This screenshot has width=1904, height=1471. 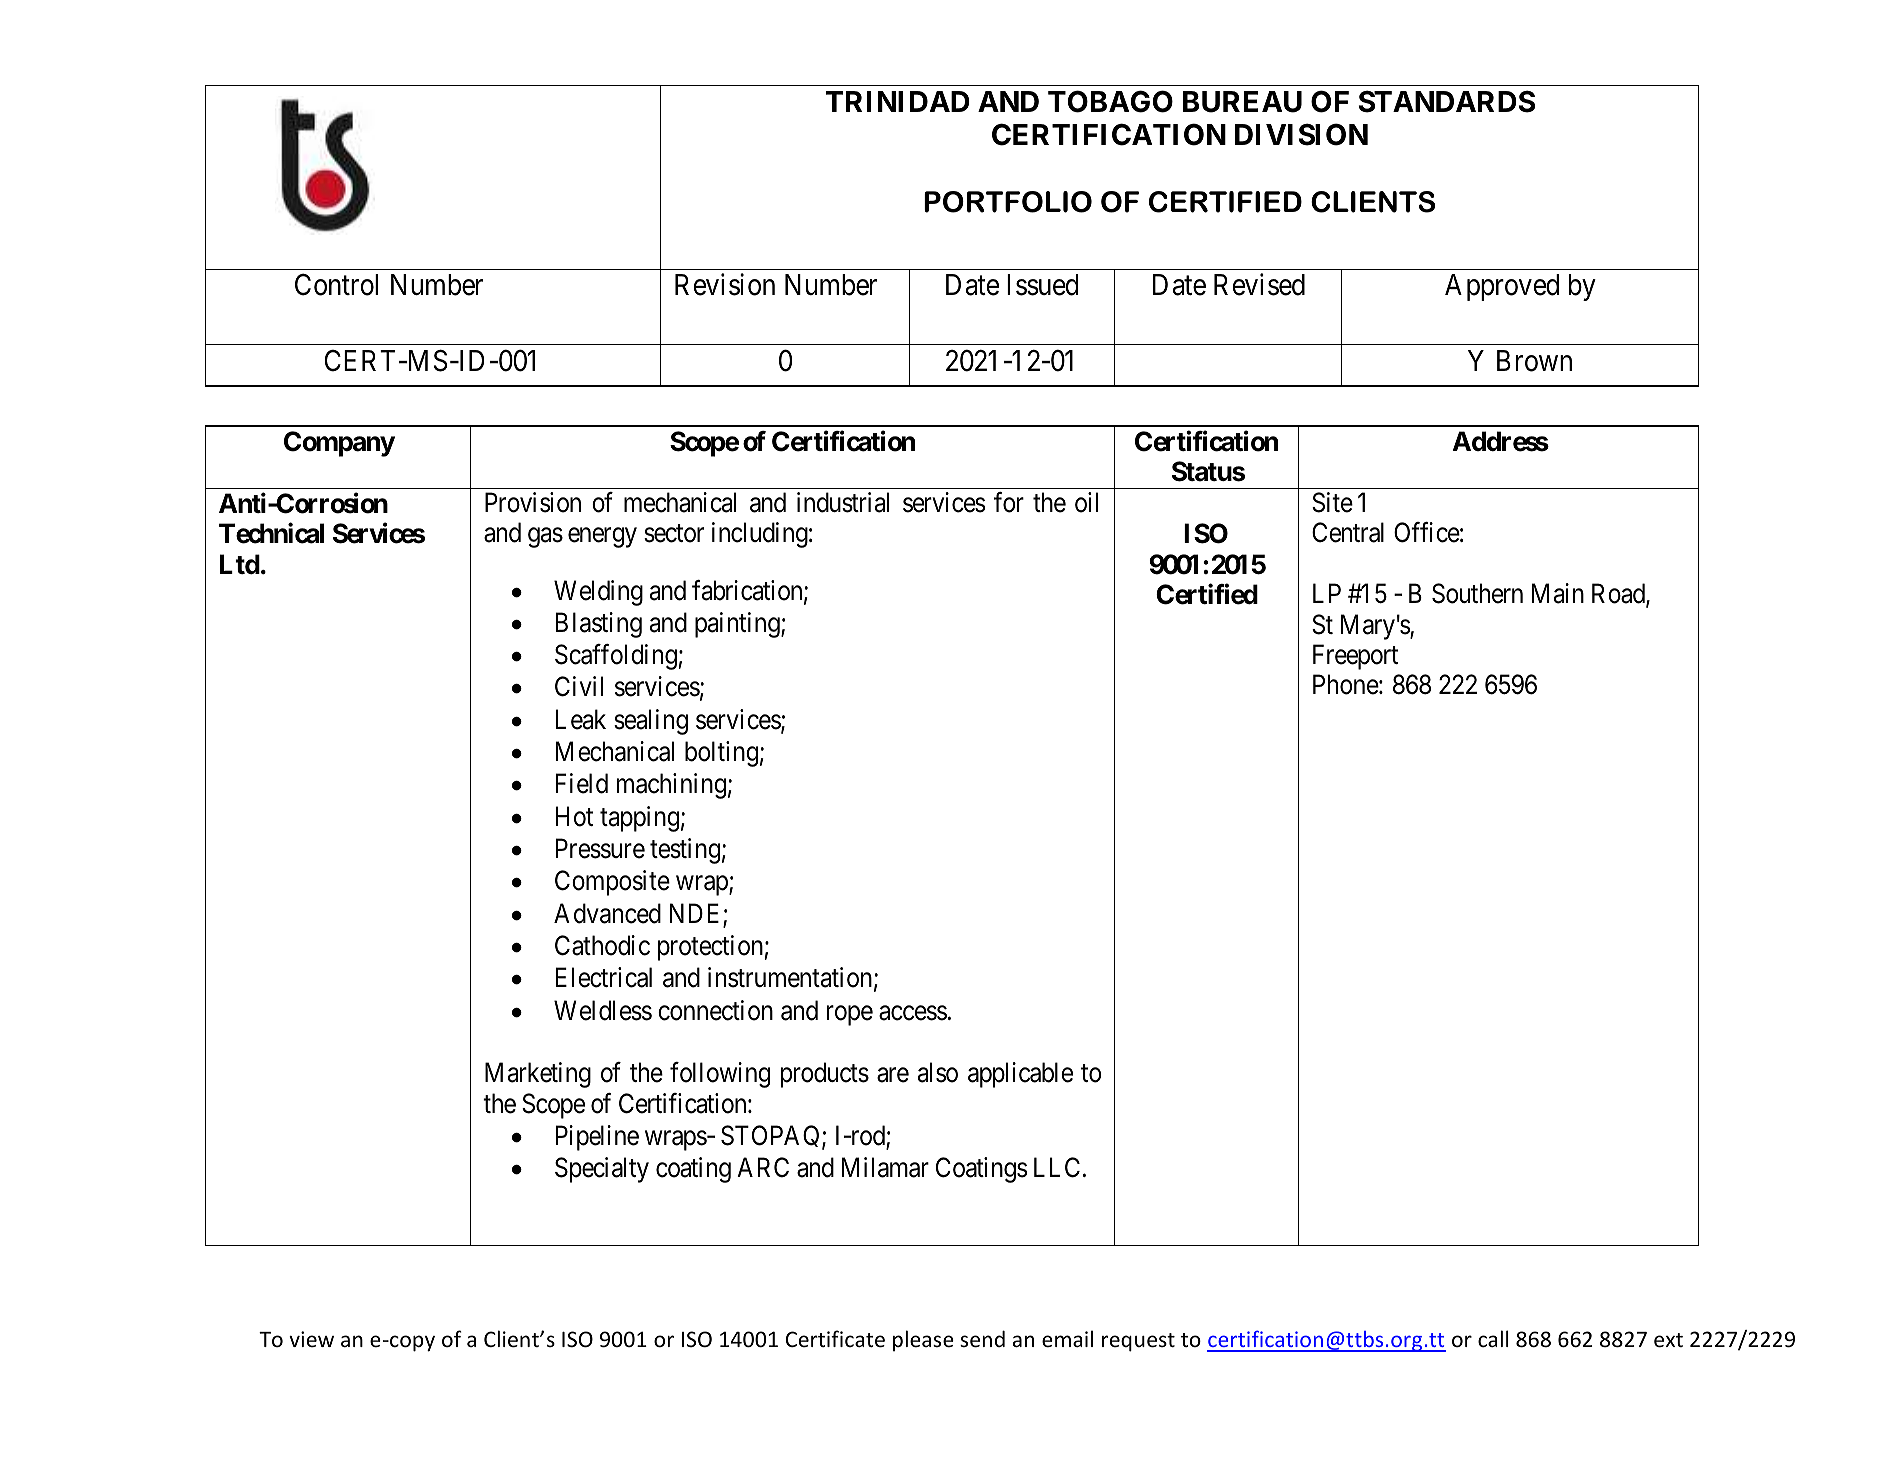 I want to click on DIVISION, so click(x=1301, y=134).
